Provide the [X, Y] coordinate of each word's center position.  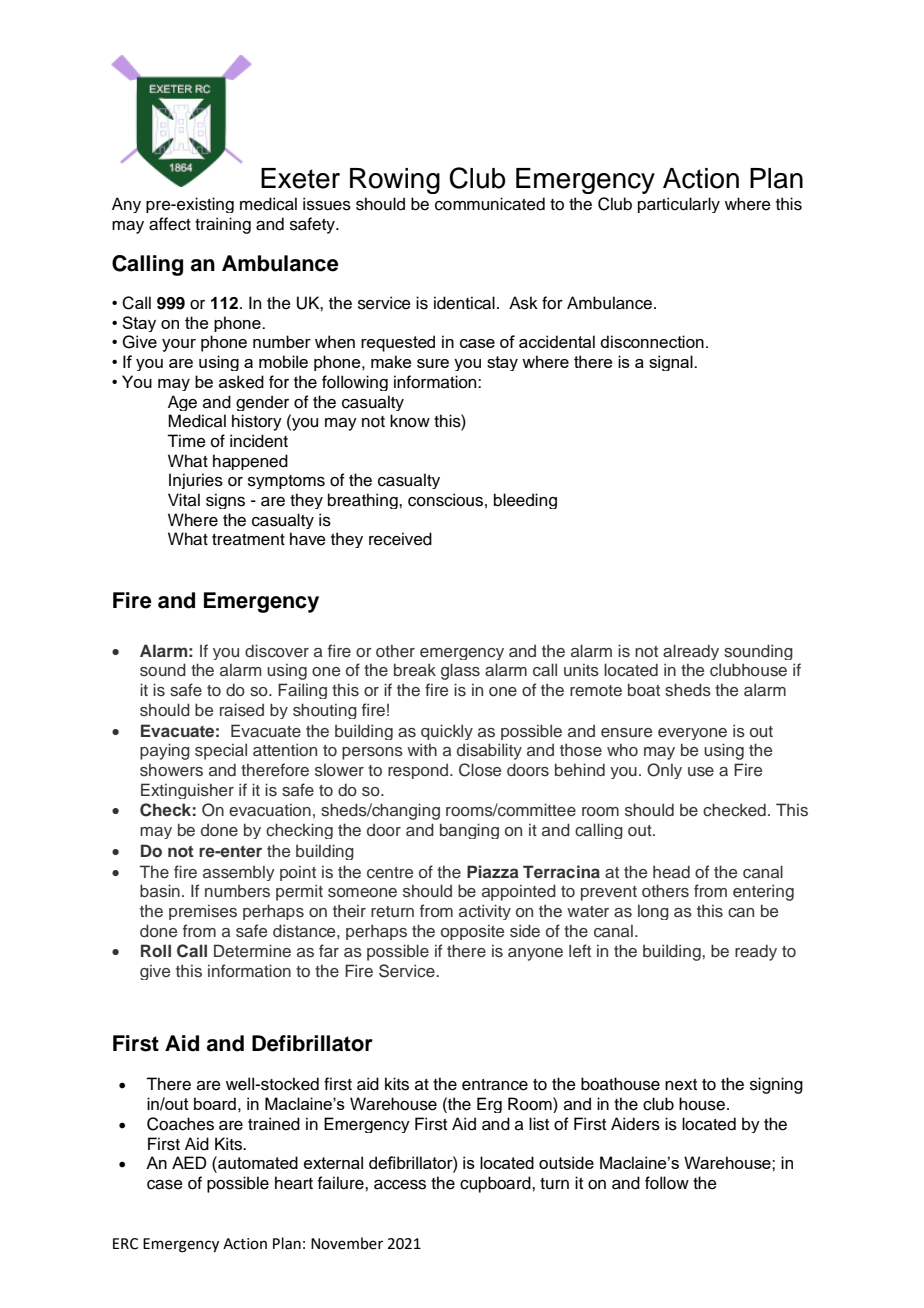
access [400, 1185]
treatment [248, 540]
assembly [239, 873]
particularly [679, 205]
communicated [490, 204]
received [400, 539]
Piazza [493, 871]
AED [189, 1162]
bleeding [525, 501]
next [681, 1085]
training [223, 225]
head [671, 871]
